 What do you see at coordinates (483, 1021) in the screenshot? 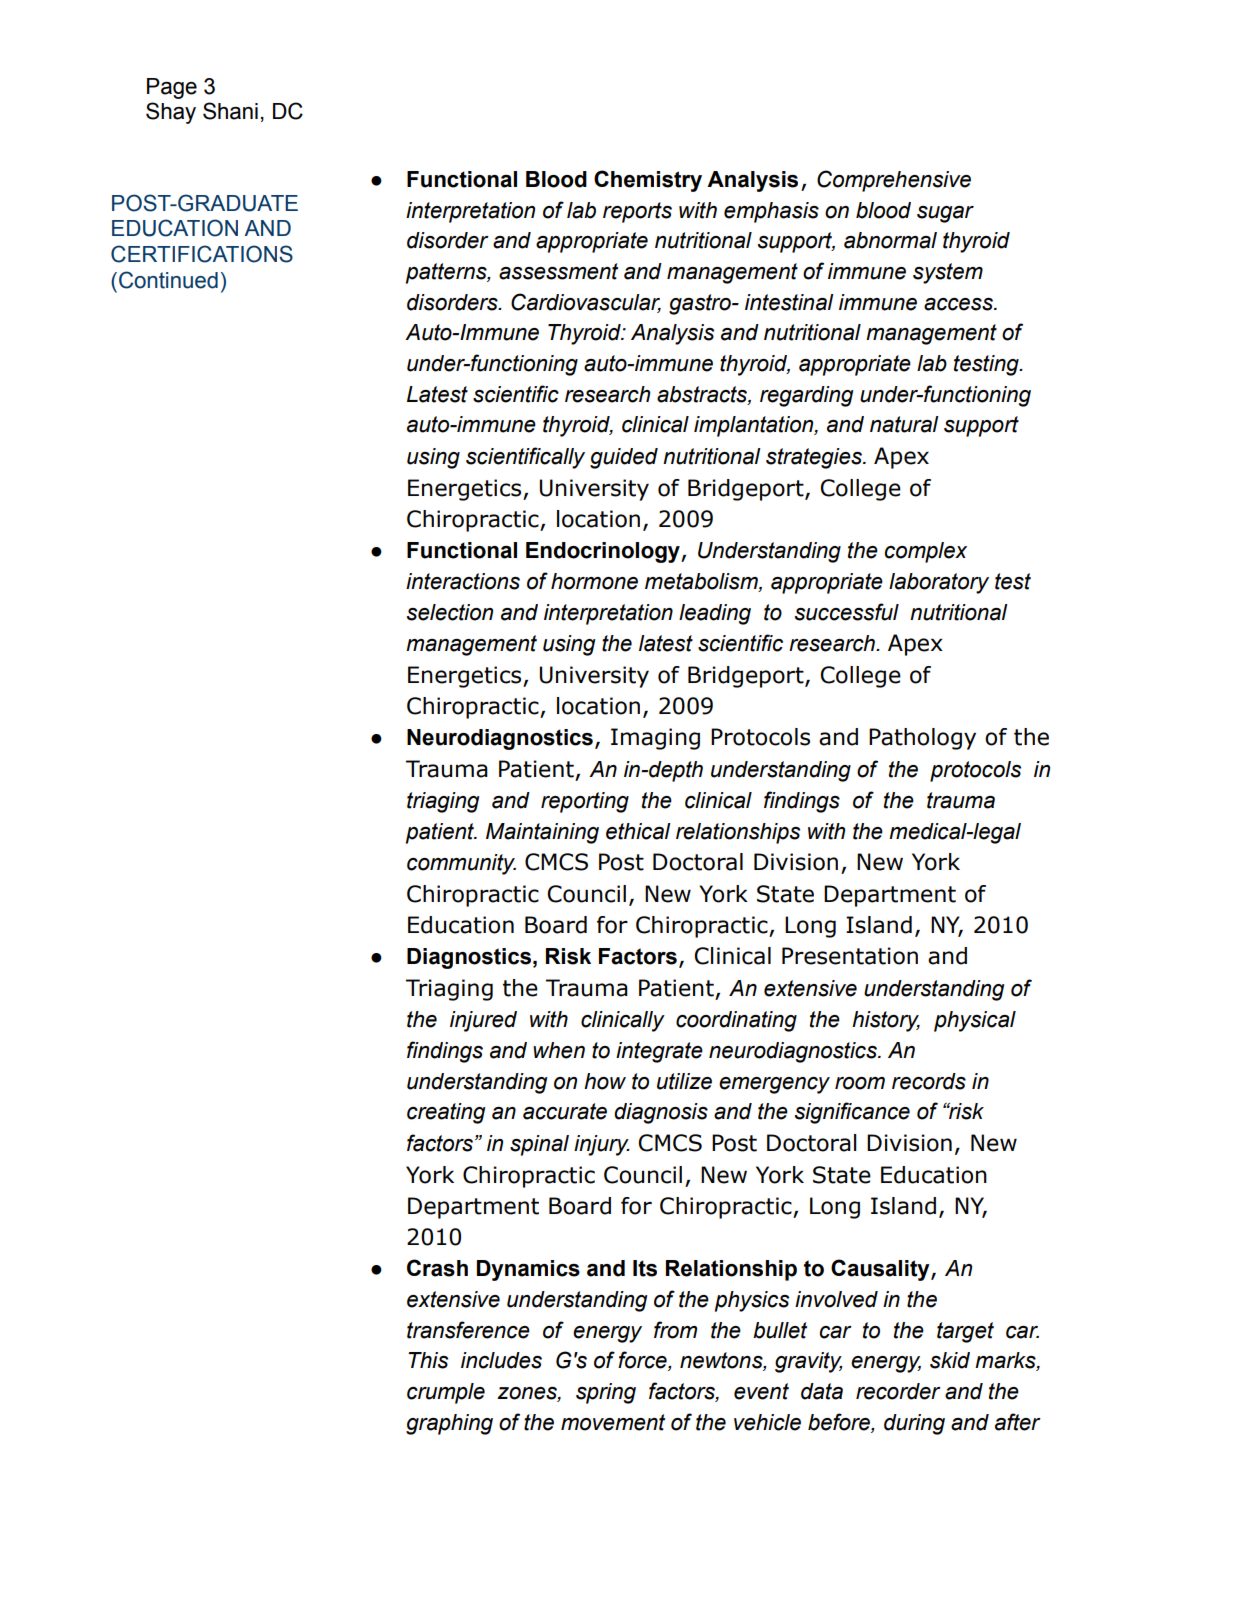
I see `injured` at bounding box center [483, 1021].
